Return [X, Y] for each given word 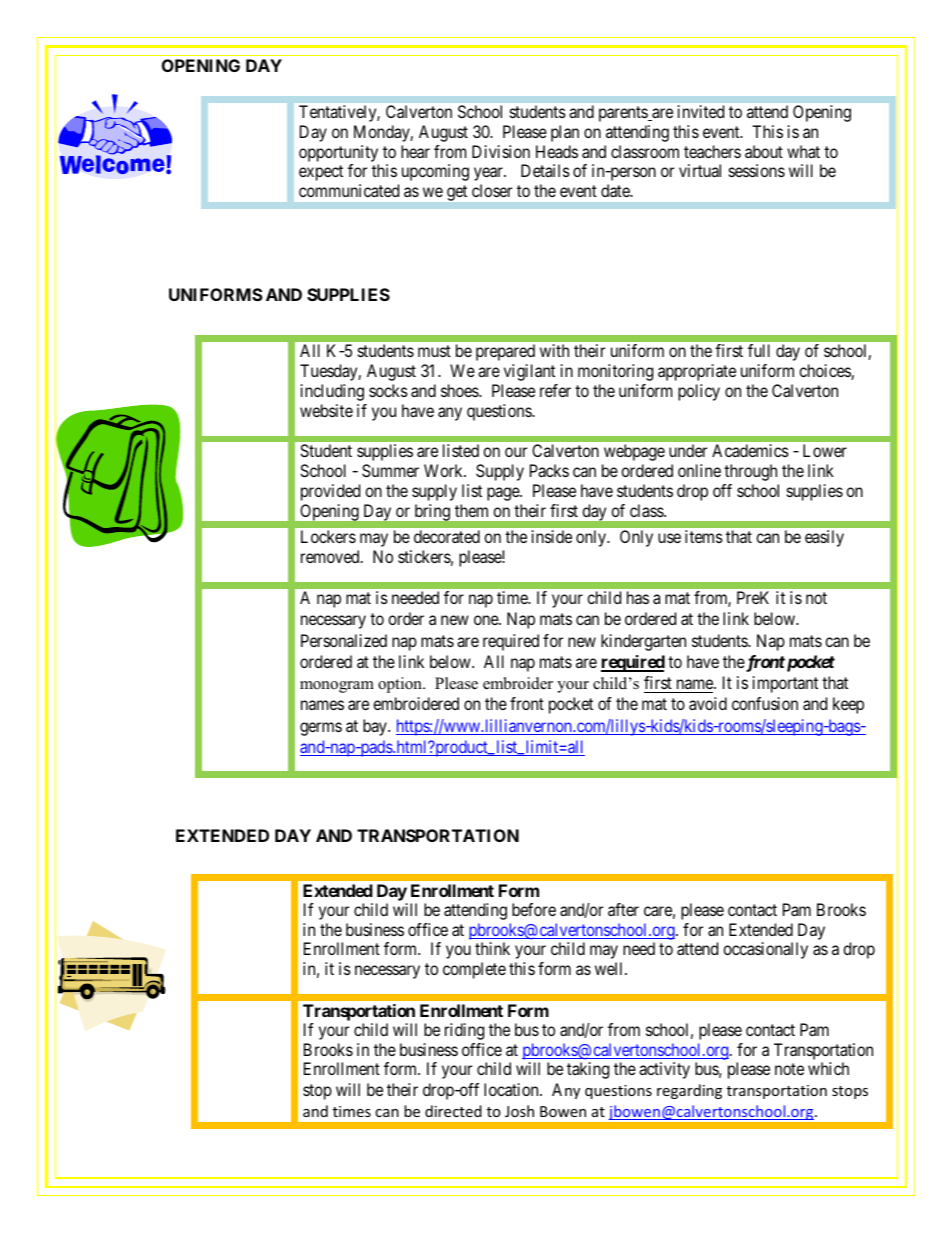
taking [588, 1070]
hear [415, 151]
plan [565, 133]
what [803, 151]
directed [453, 1111]
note [789, 1069]
